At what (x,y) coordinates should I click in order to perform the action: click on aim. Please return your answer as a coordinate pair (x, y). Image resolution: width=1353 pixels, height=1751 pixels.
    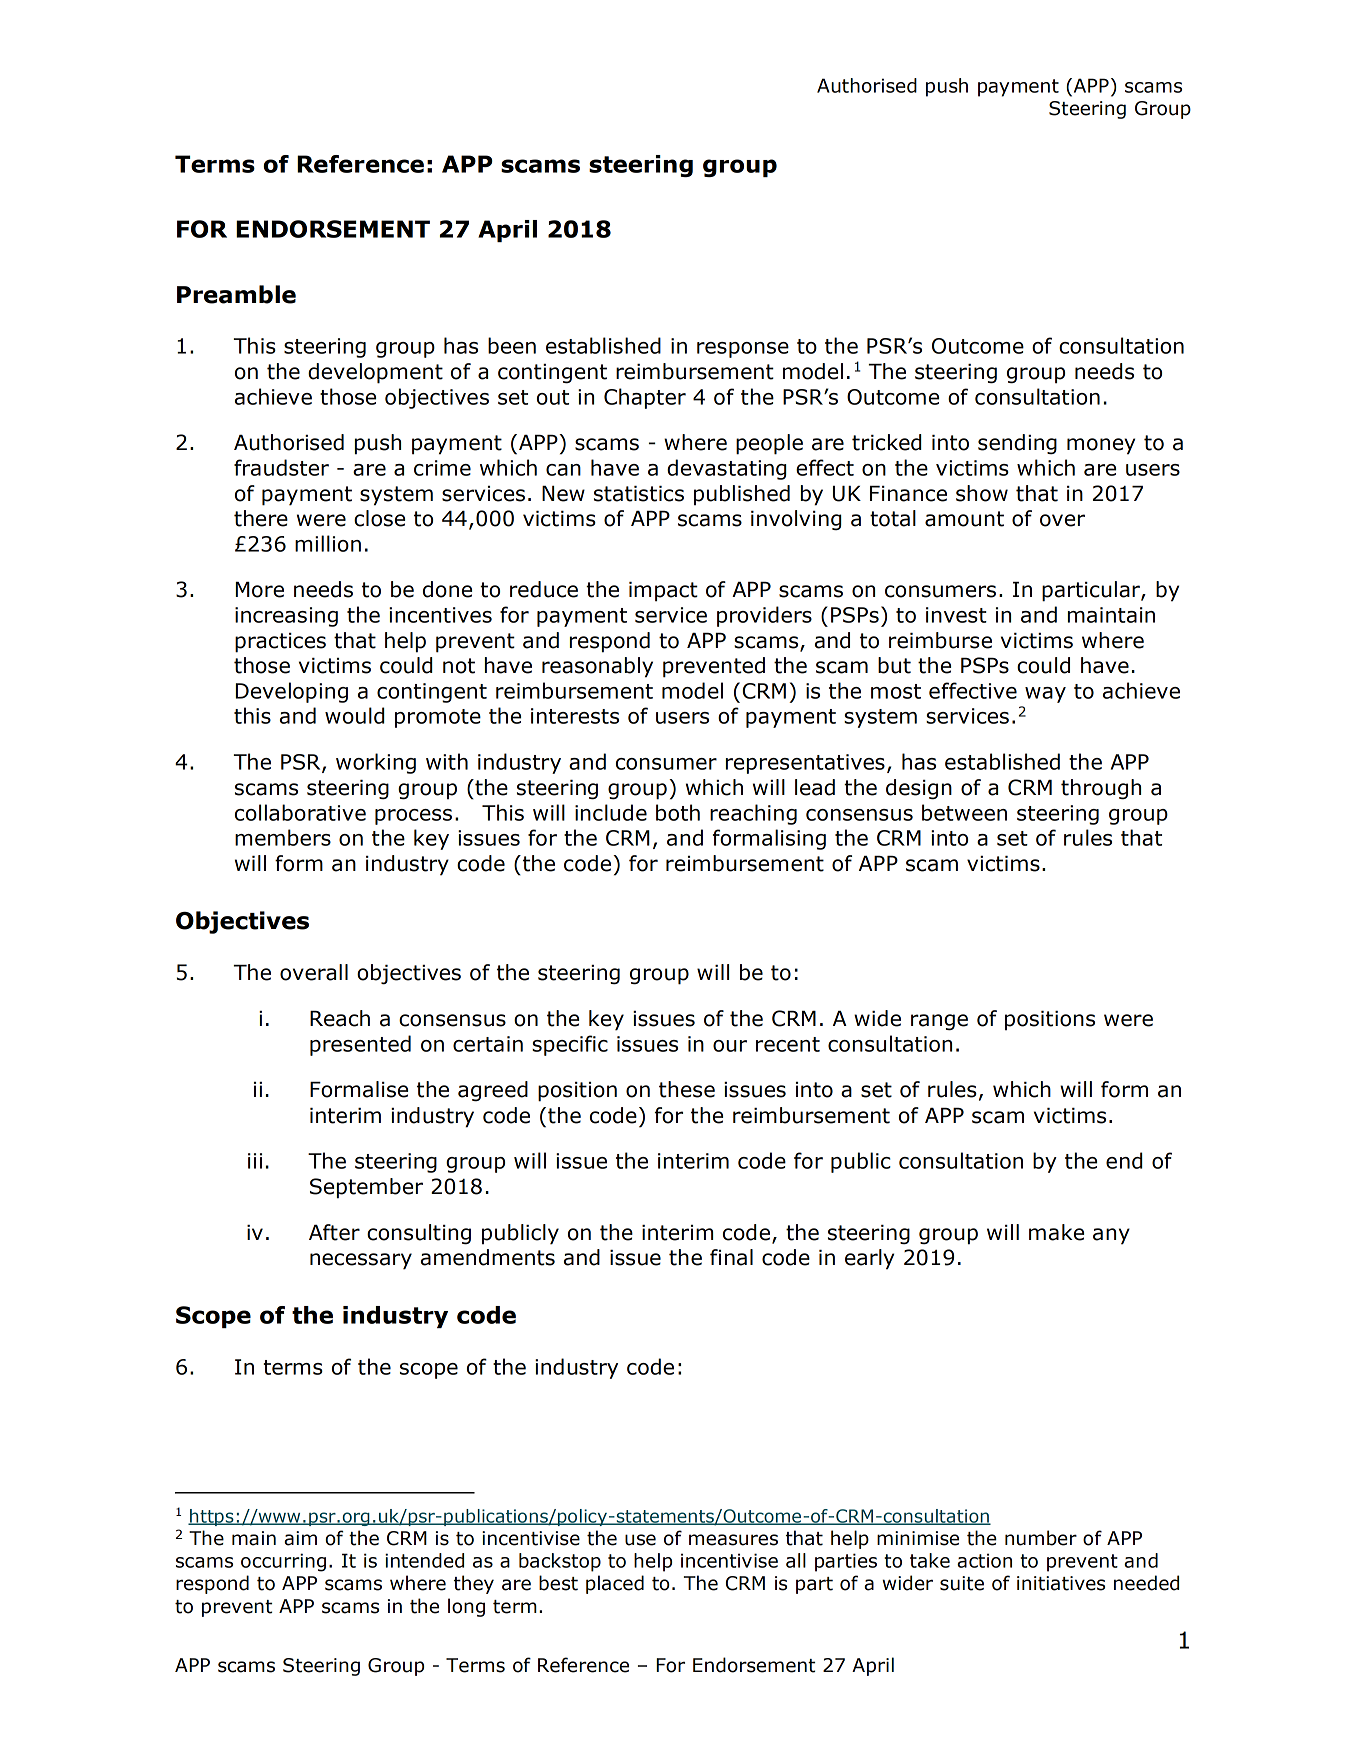
    Looking at the image, I should click on (300, 1538).
